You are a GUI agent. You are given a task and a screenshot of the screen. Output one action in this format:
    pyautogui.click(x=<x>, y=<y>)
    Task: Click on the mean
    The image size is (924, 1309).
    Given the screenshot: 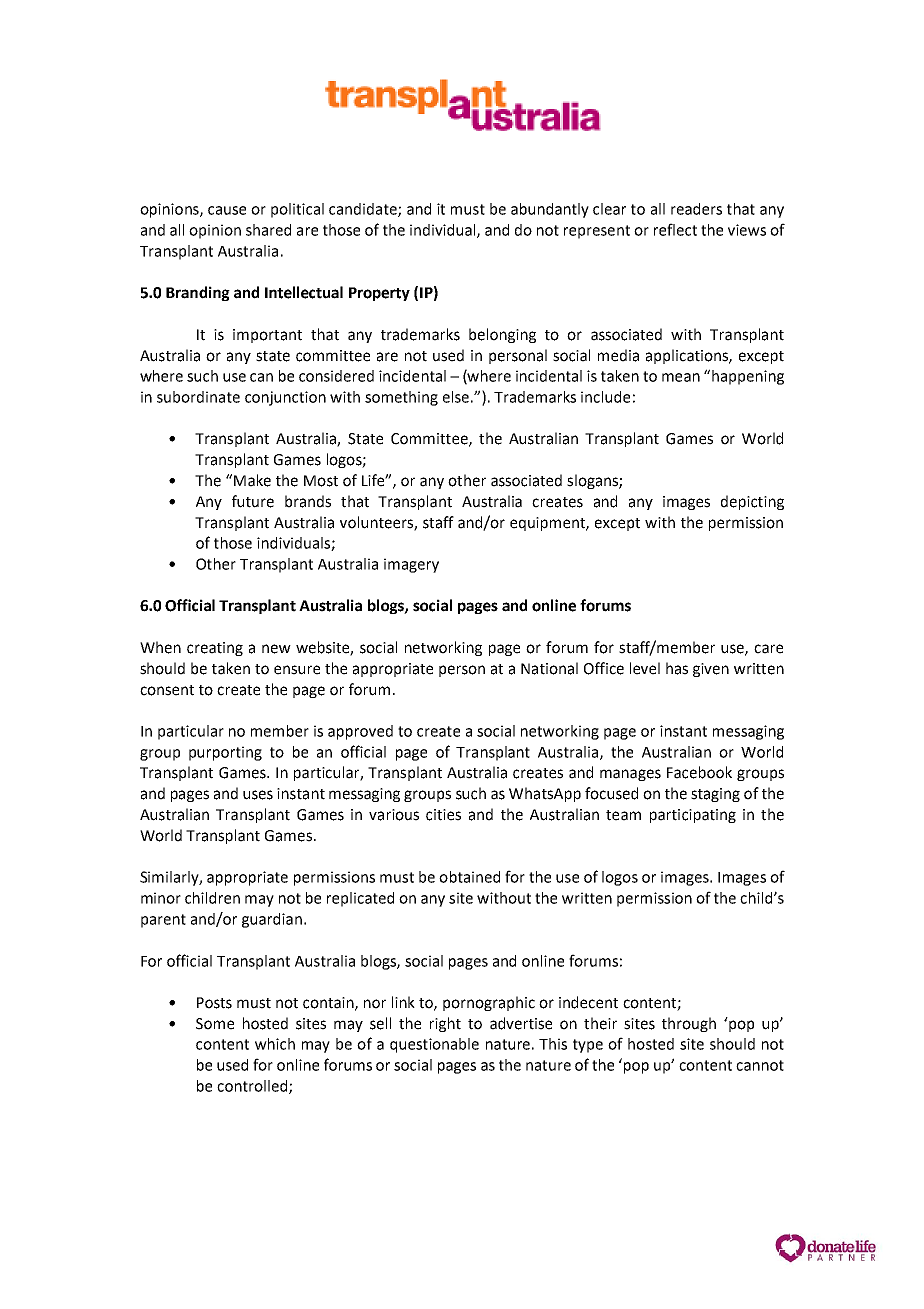 What is the action you would take?
    pyautogui.click(x=681, y=377)
